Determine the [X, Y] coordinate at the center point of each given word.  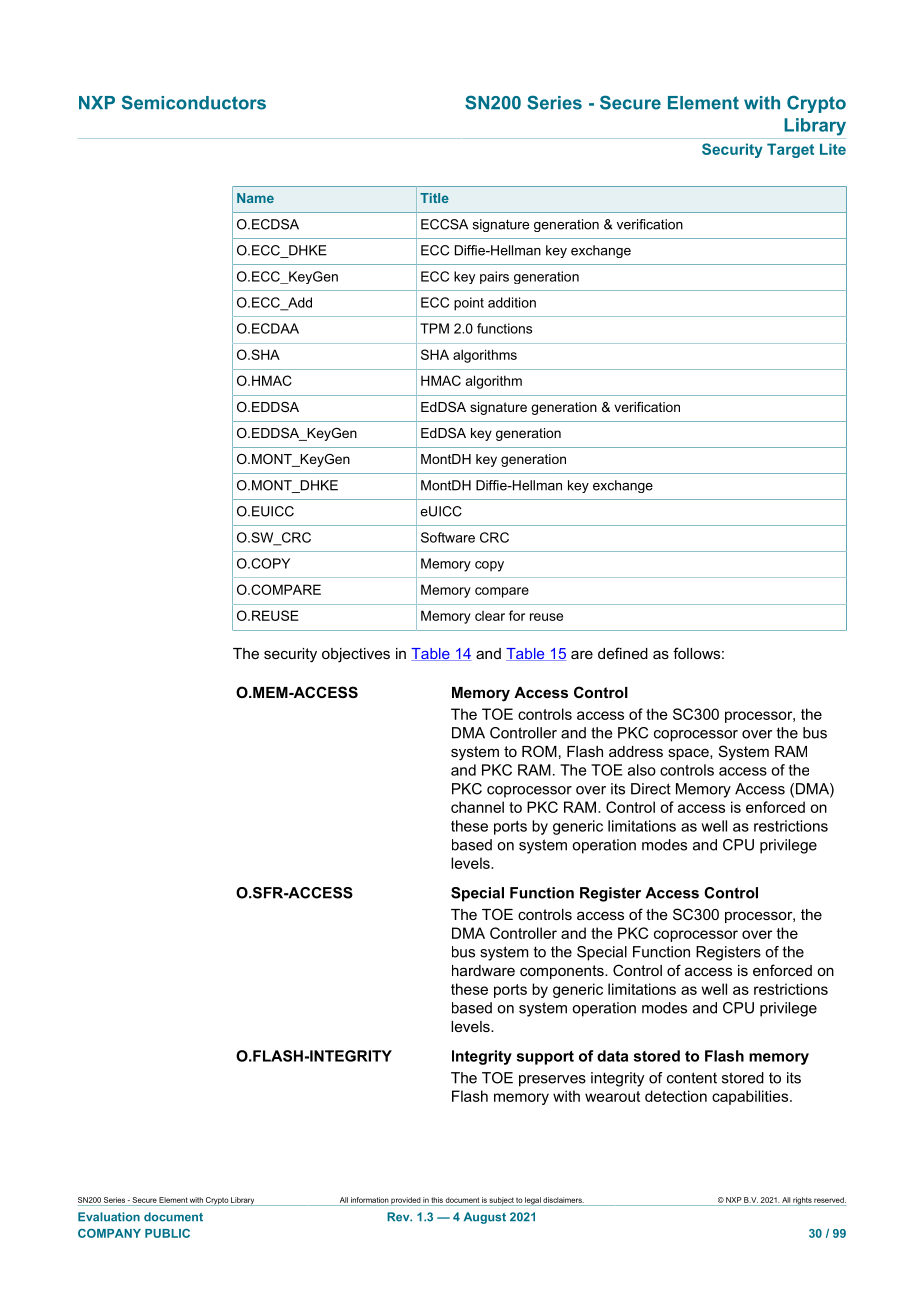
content [692, 1078]
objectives [356, 655]
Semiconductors [194, 102]
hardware [483, 970]
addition [512, 302]
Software [448, 537]
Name [255, 198]
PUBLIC [167, 1233]
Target [790, 150]
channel [477, 807]
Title [434, 198]
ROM [539, 751]
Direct [651, 789]
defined [623, 653]
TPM [434, 328]
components [563, 972]
